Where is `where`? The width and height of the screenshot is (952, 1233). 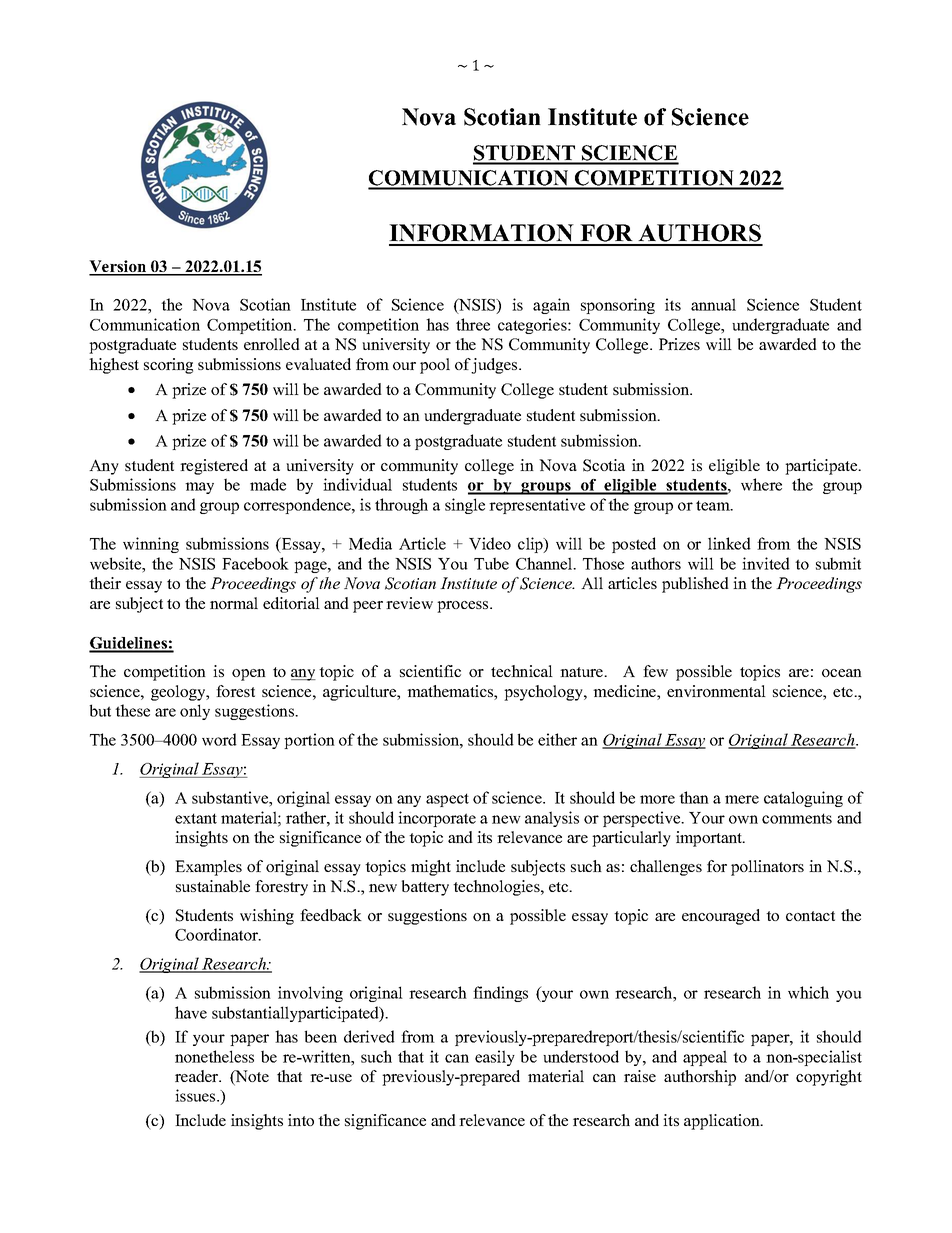
where is located at coordinates (761, 484).
